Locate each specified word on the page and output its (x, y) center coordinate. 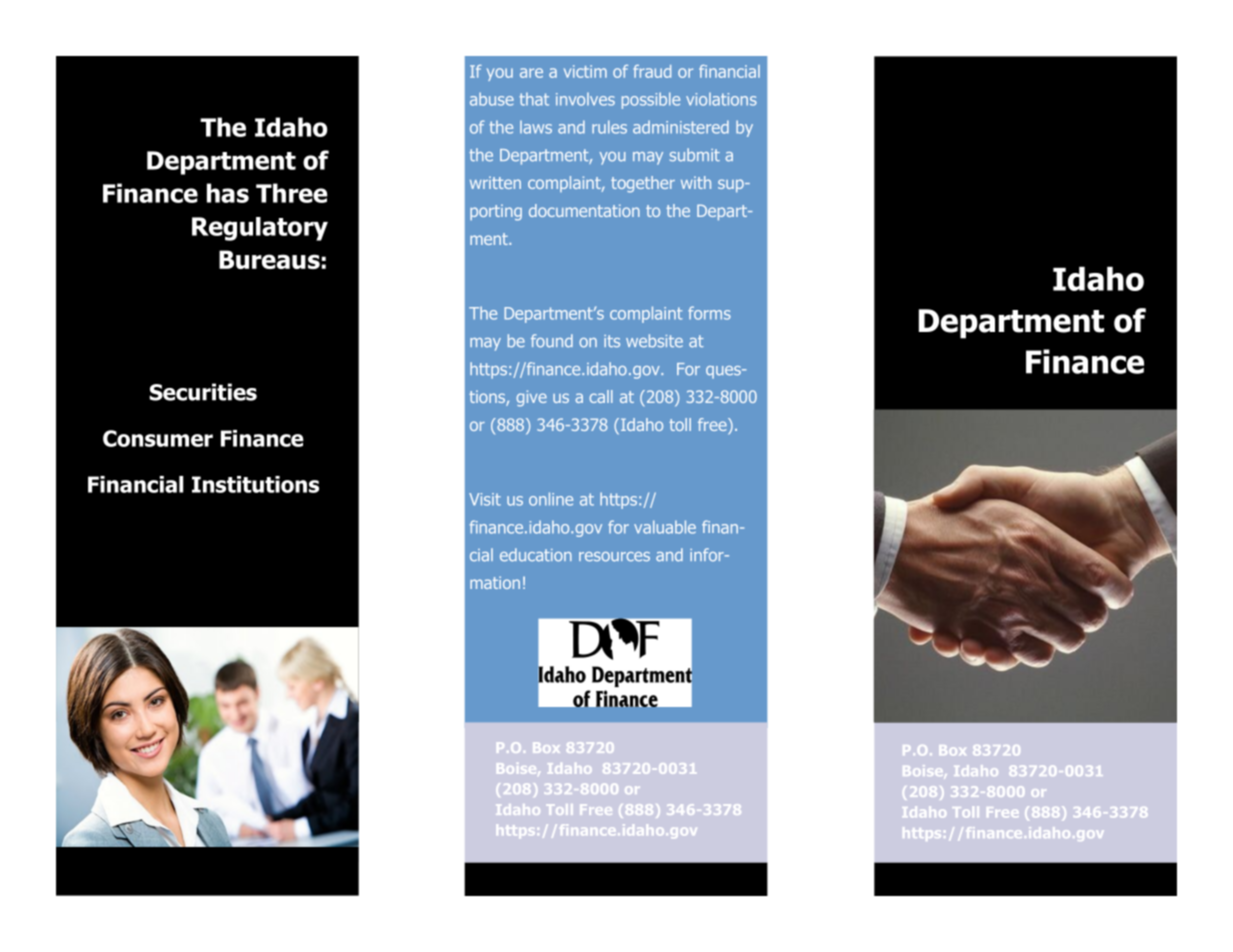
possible (651, 100)
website (654, 341)
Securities (203, 392)
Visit (485, 499)
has (228, 193)
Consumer (158, 438)
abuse (492, 99)
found (552, 341)
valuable (665, 527)
